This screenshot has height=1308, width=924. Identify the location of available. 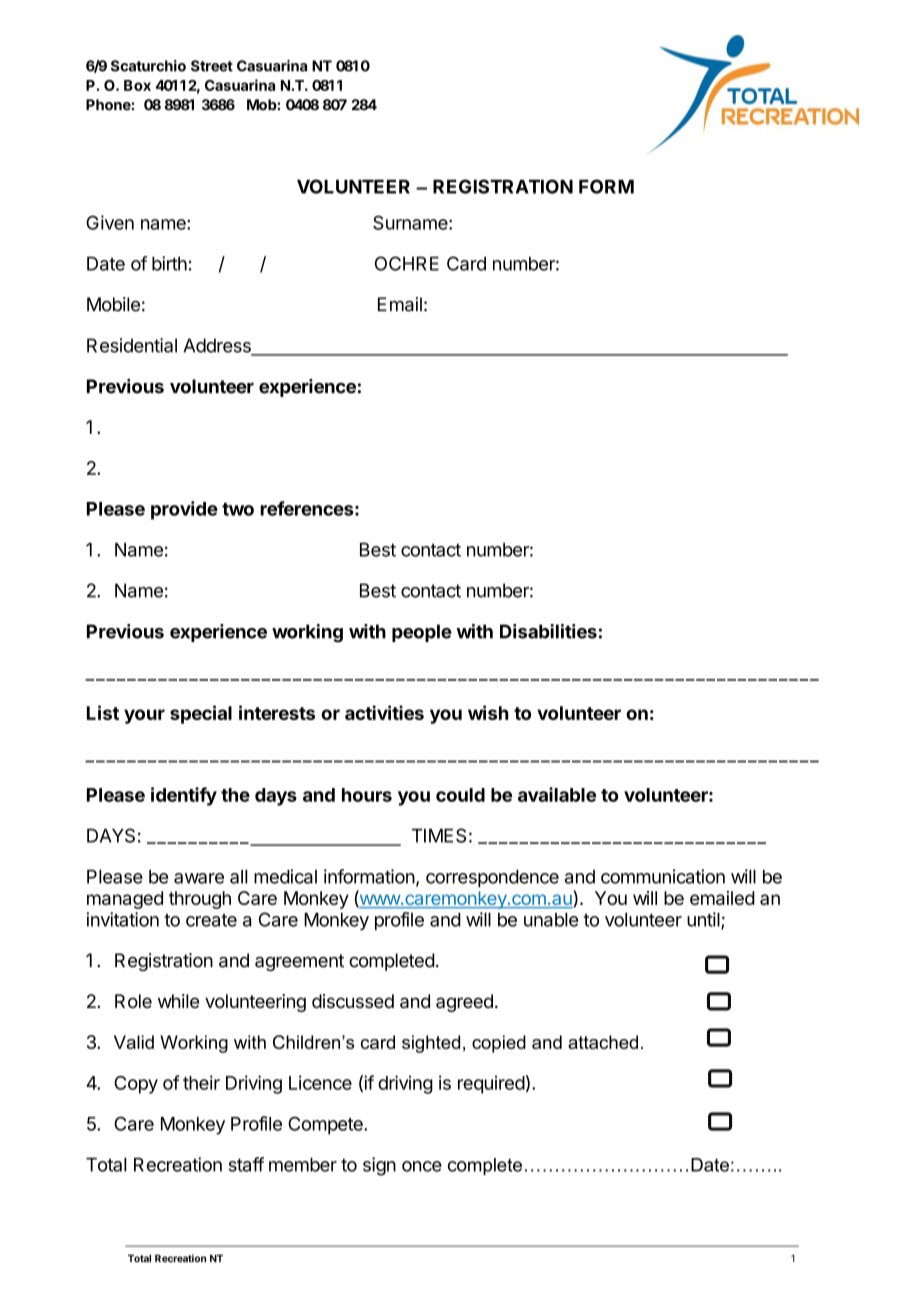
(557, 794).
